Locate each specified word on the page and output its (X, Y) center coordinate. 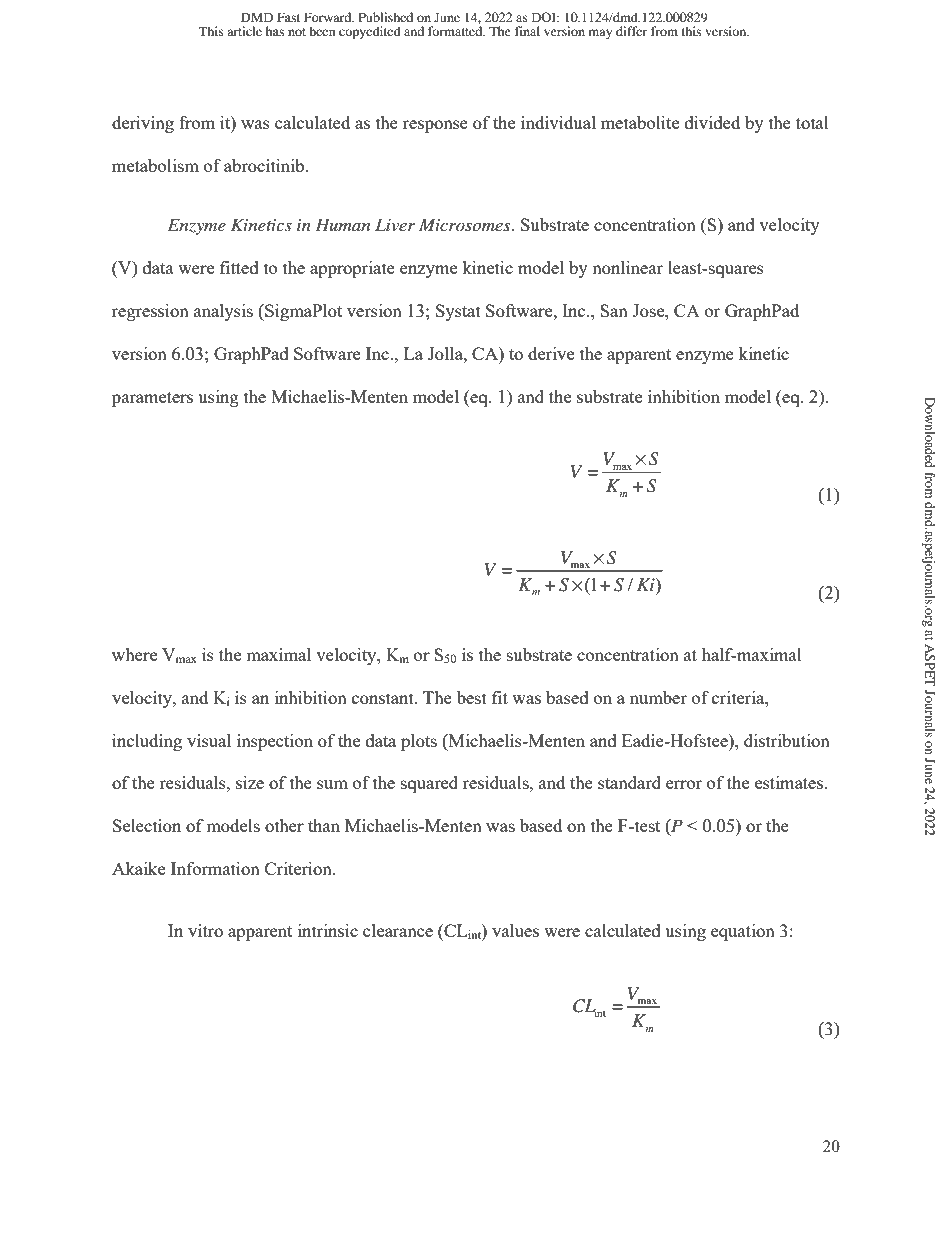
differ (631, 31)
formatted (456, 31)
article (244, 31)
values (515, 930)
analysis (223, 312)
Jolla (446, 353)
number (658, 697)
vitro (205, 930)
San (614, 310)
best (472, 697)
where (134, 654)
